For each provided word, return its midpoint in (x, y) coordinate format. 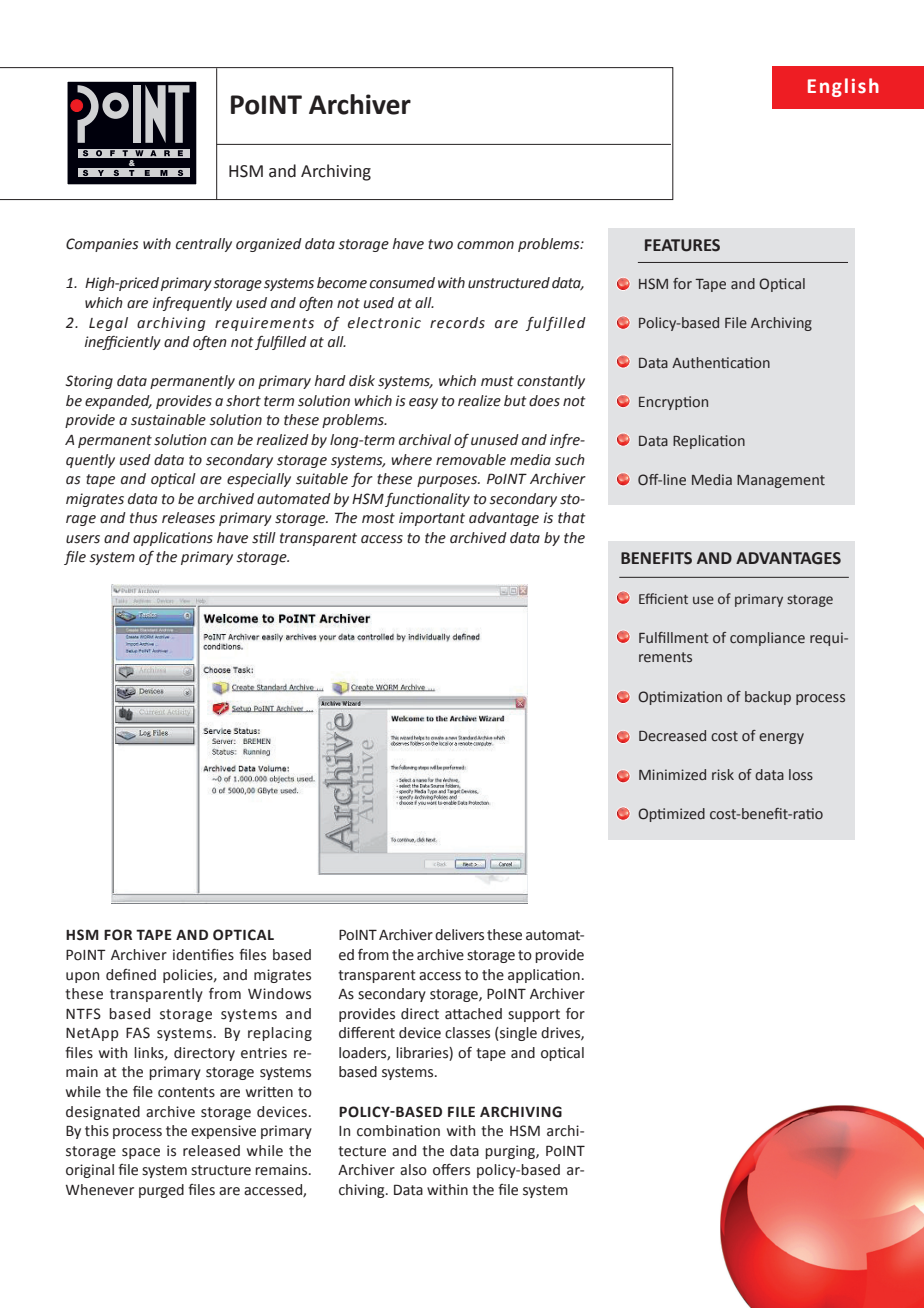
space (141, 1153)
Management (781, 481)
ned (144, 975)
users (83, 539)
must (497, 381)
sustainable (168, 420)
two (440, 244)
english (843, 87)
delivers (459, 935)
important (432, 519)
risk (723, 774)
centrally (204, 245)
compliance (767, 639)
